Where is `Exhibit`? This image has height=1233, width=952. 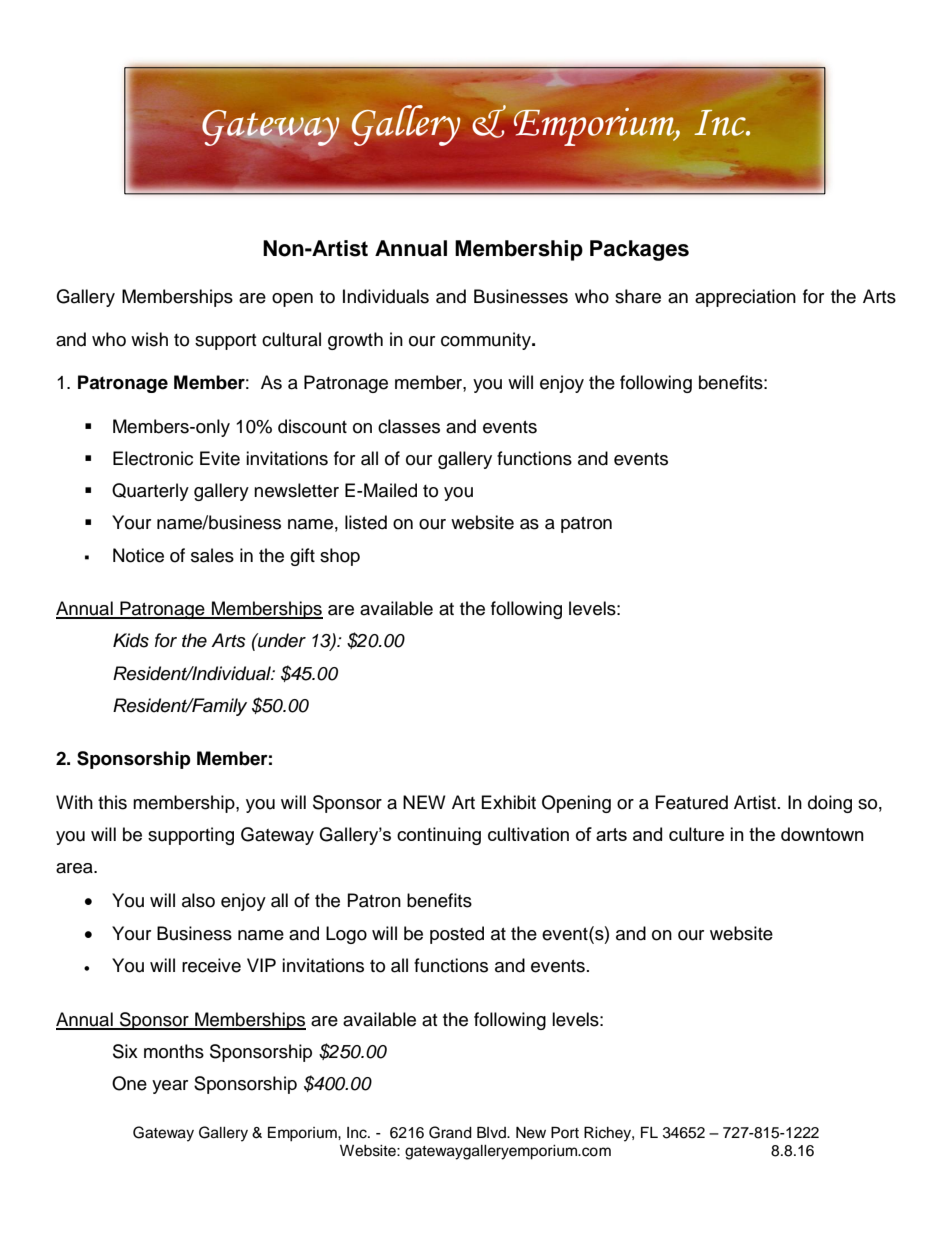 Exhibit is located at coordinates (509, 802).
